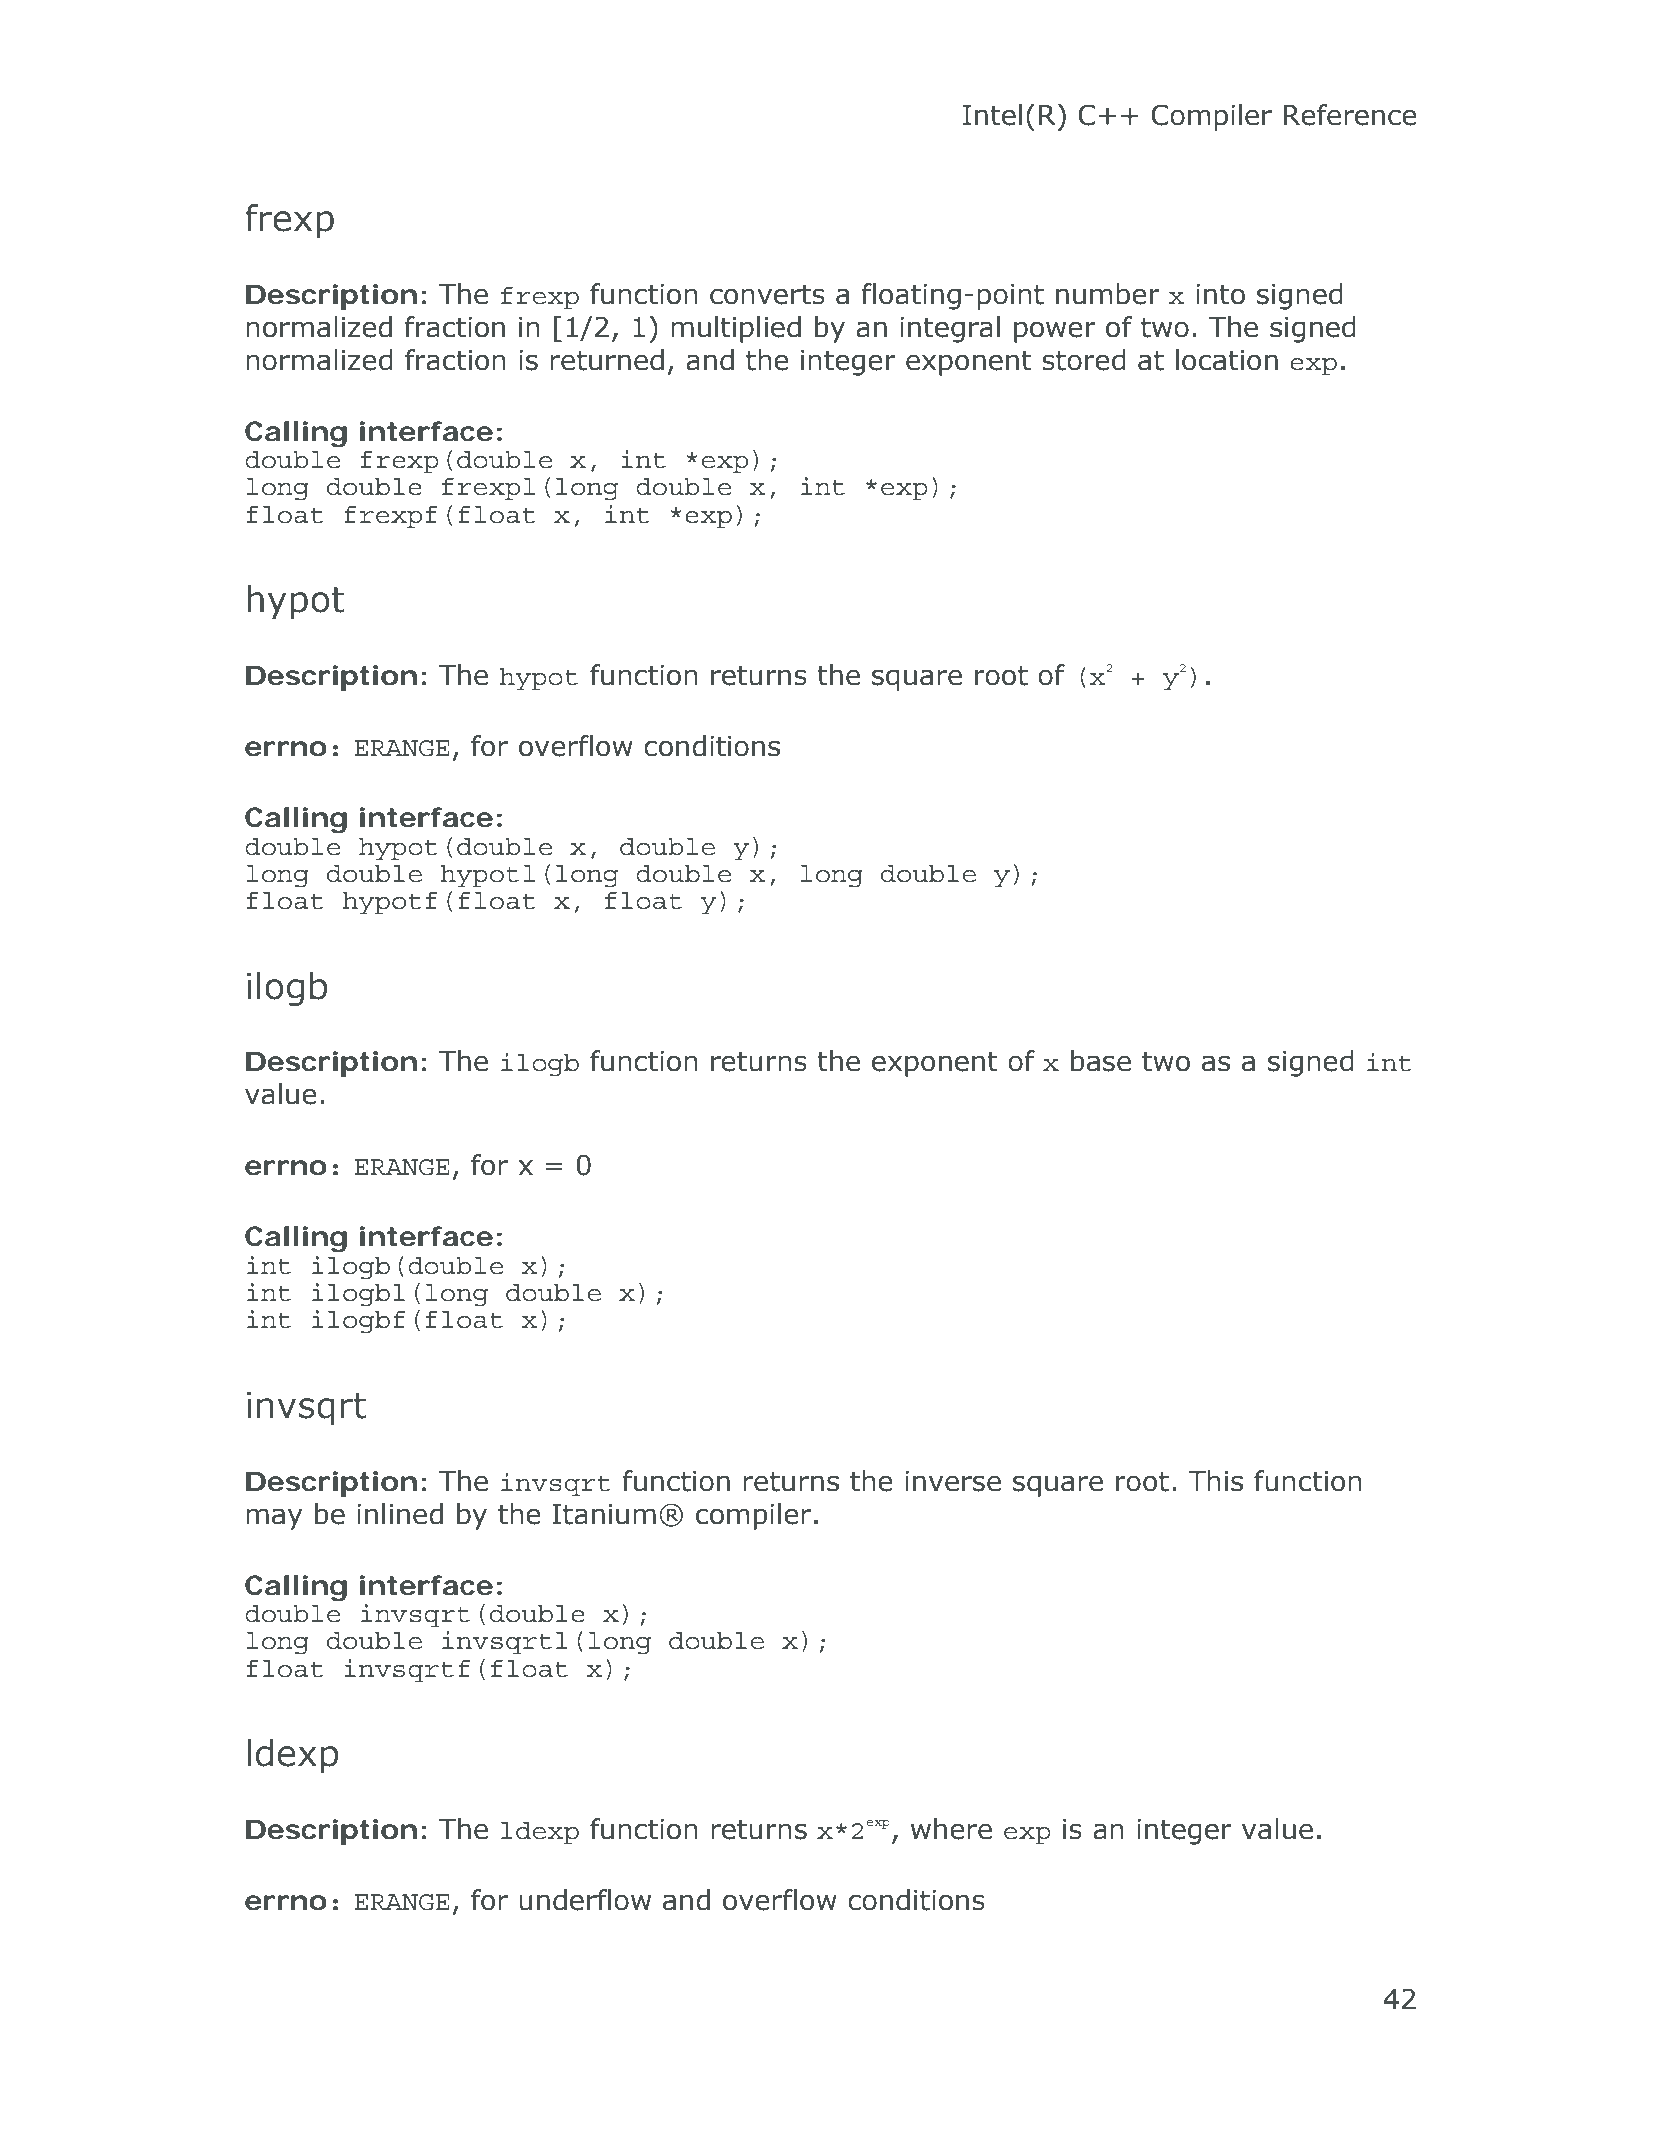  I want to click on where, so click(951, 1829).
